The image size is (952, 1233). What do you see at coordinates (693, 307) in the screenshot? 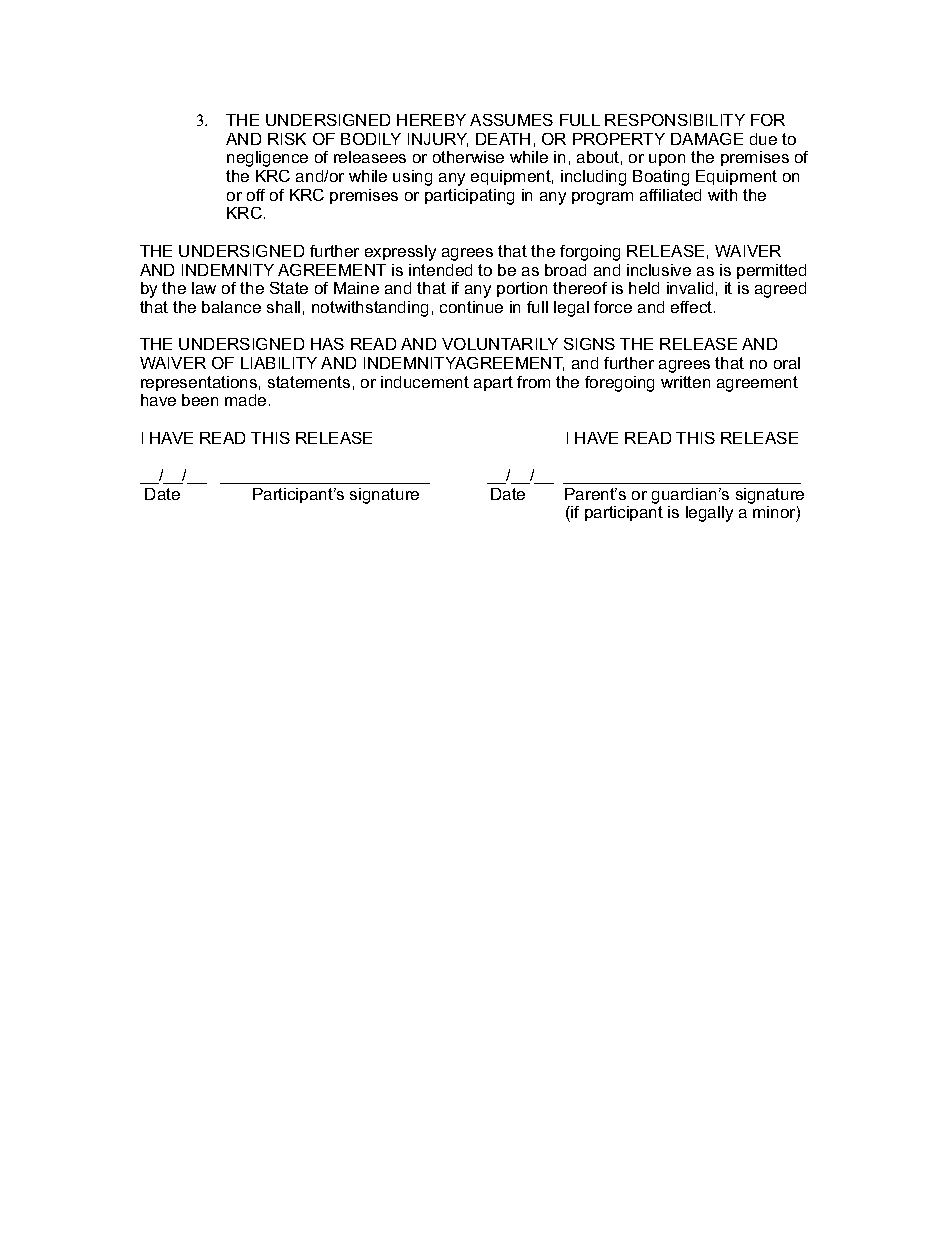
I see `effect` at bounding box center [693, 307].
